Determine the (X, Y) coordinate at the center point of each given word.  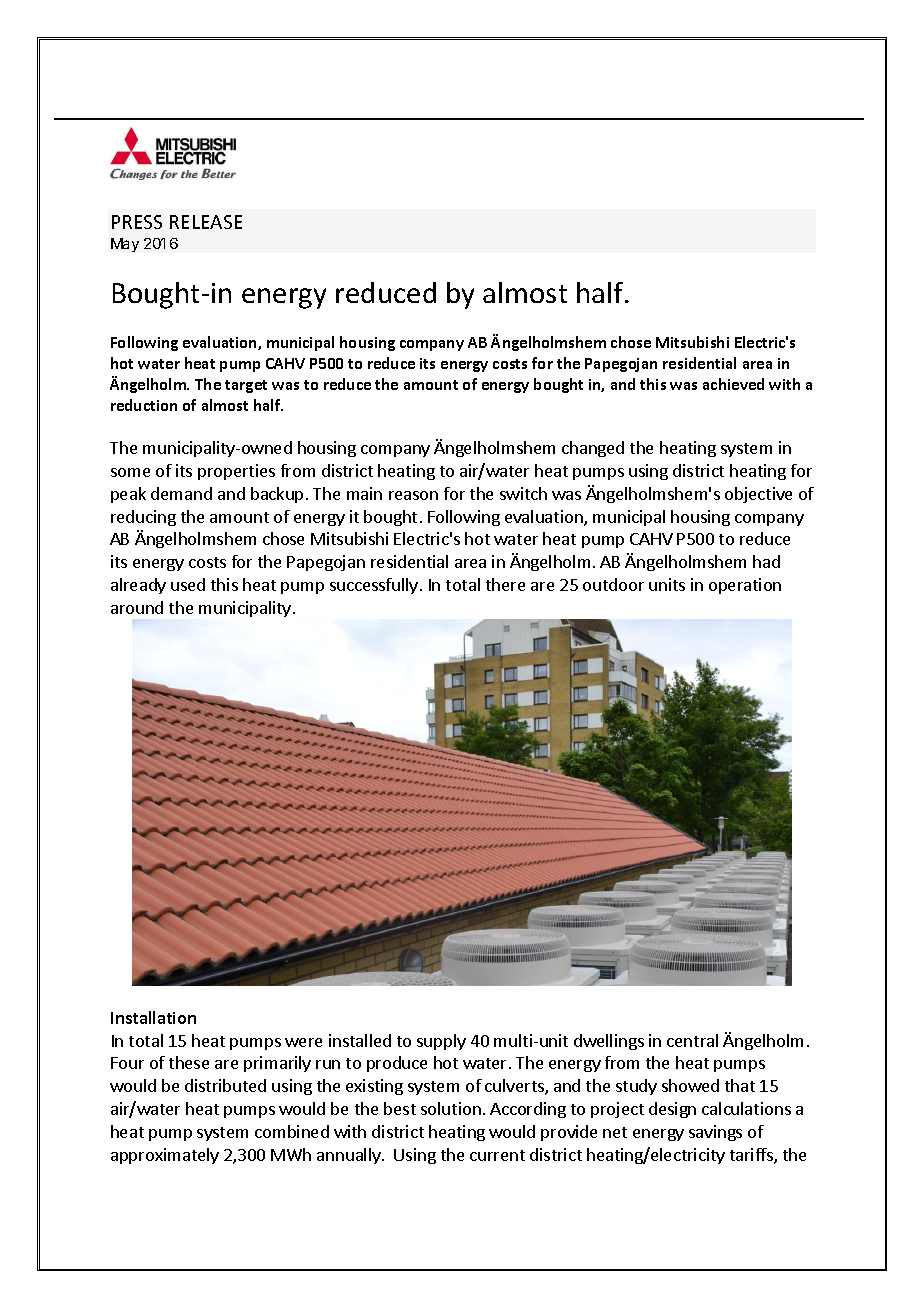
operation (745, 586)
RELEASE (206, 222)
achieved (733, 384)
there (505, 584)
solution (451, 1108)
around (137, 607)
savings (715, 1133)
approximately (165, 1156)
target (246, 386)
